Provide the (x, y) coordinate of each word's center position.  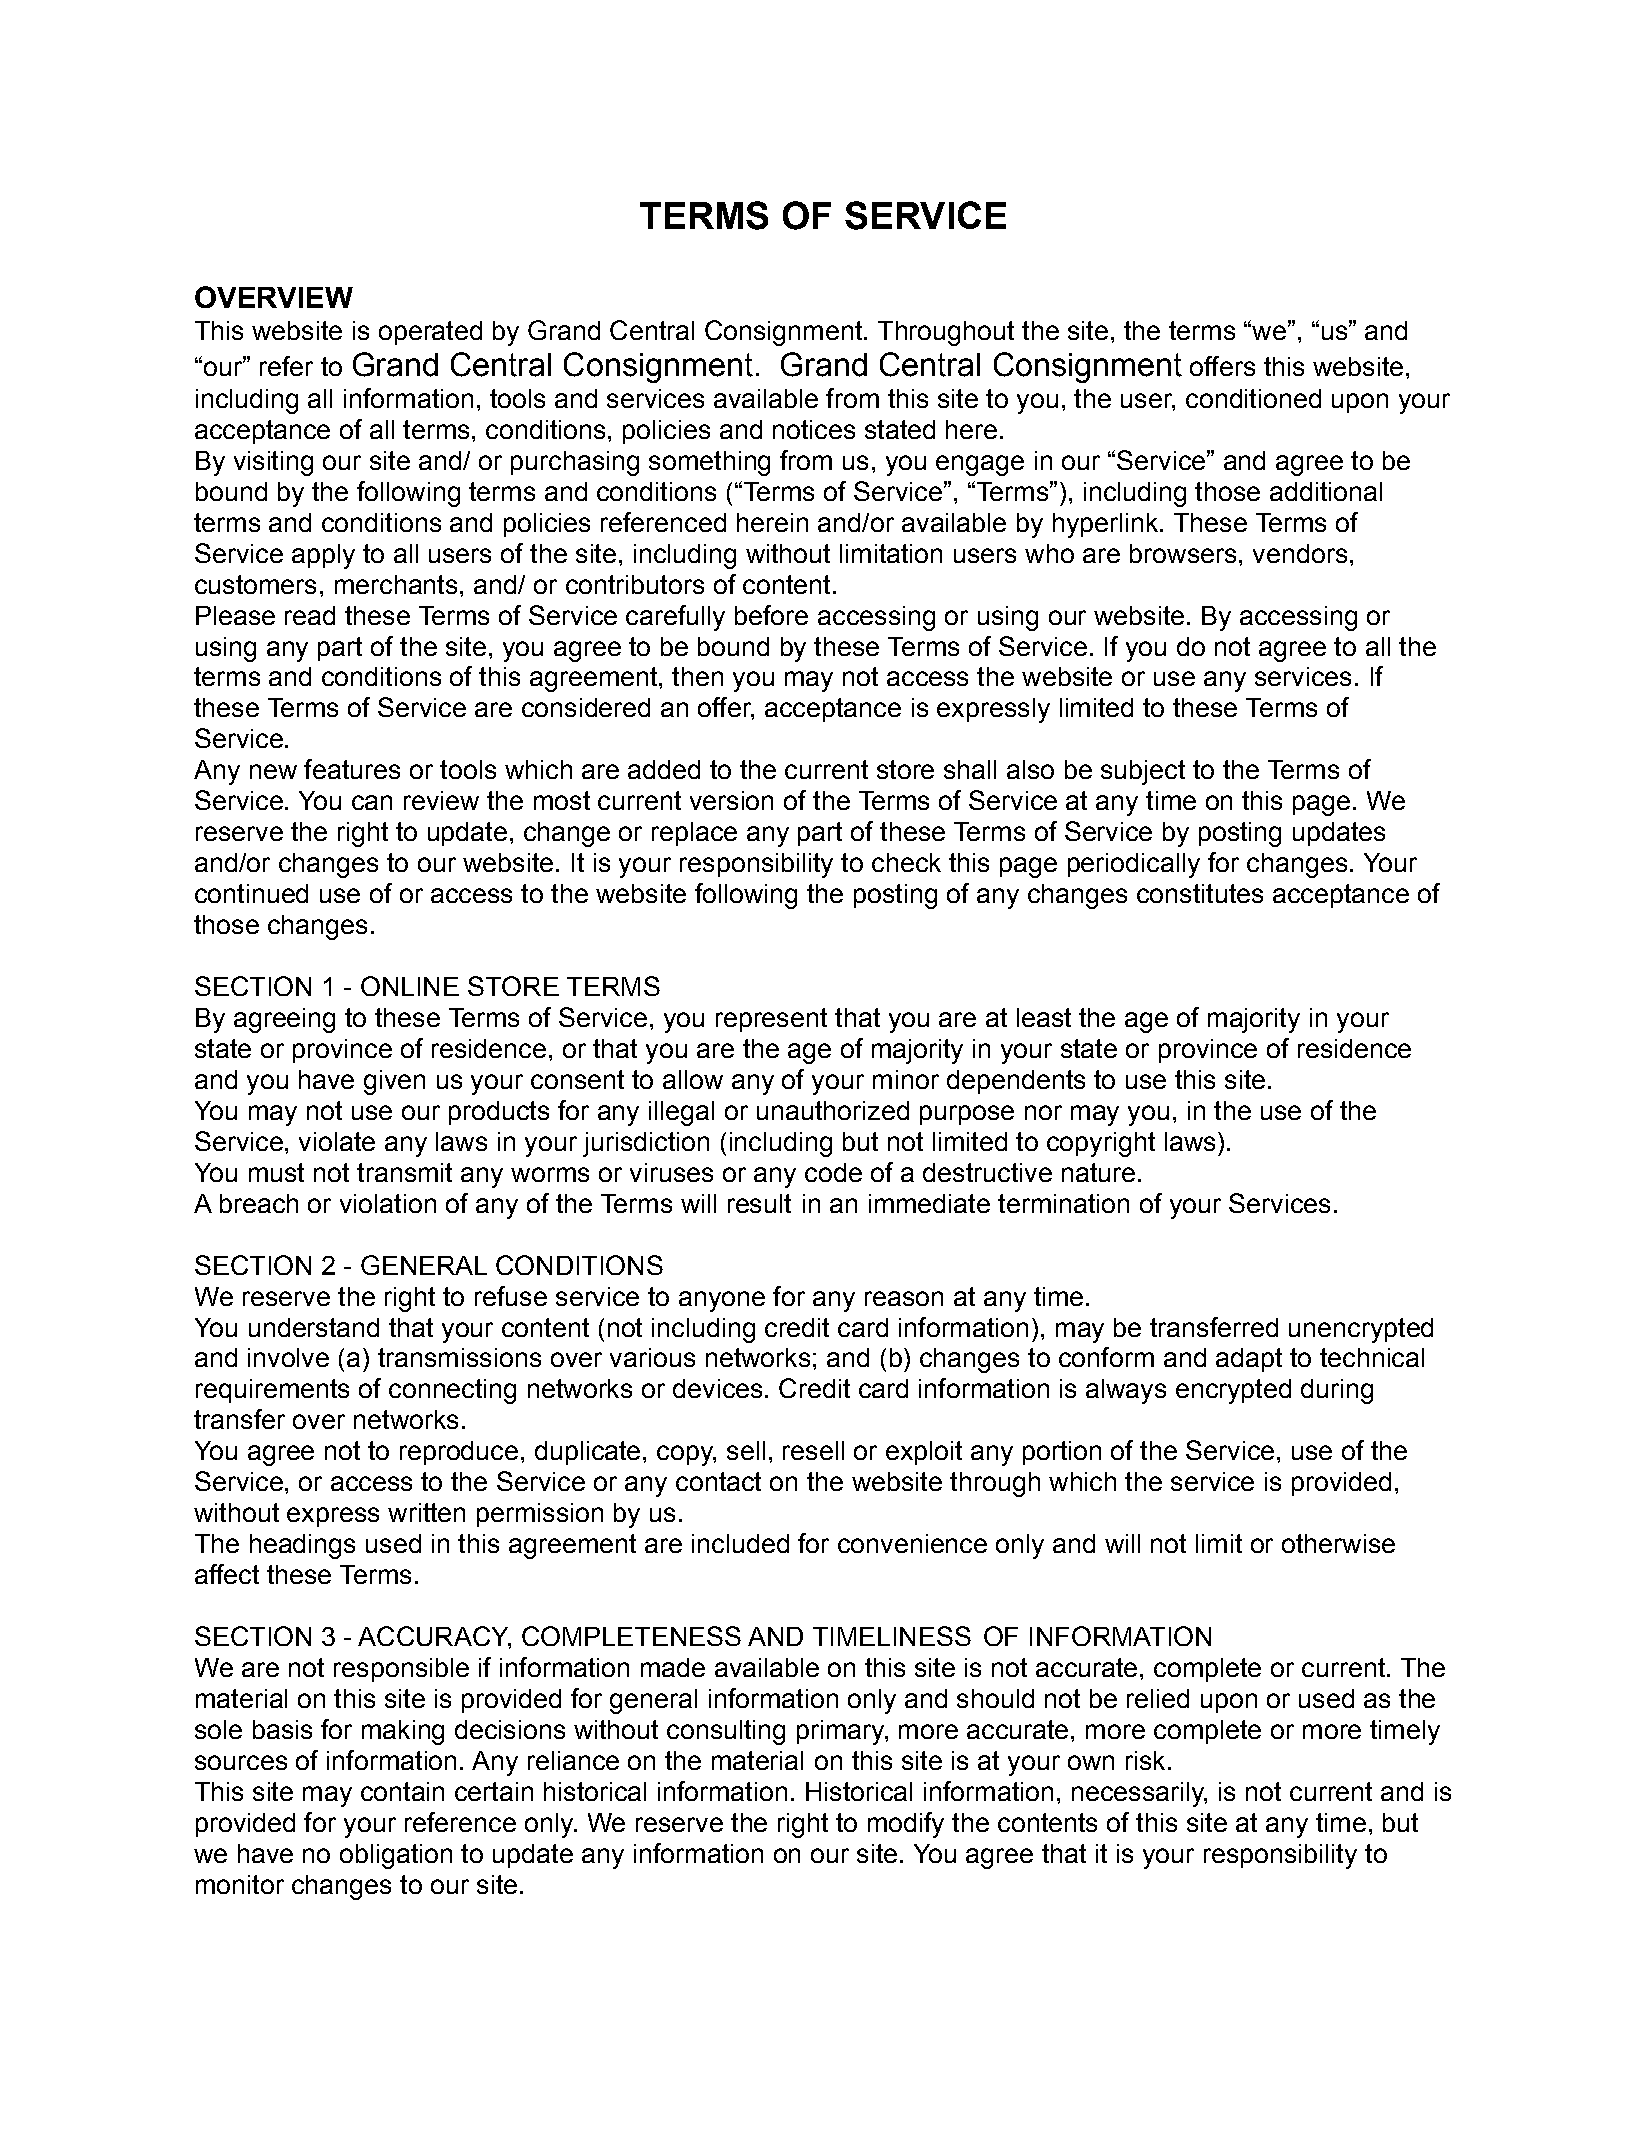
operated (430, 333)
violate (337, 1141)
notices (814, 429)
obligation (396, 1856)
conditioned (1253, 398)
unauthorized (833, 1110)
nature (1098, 1172)
